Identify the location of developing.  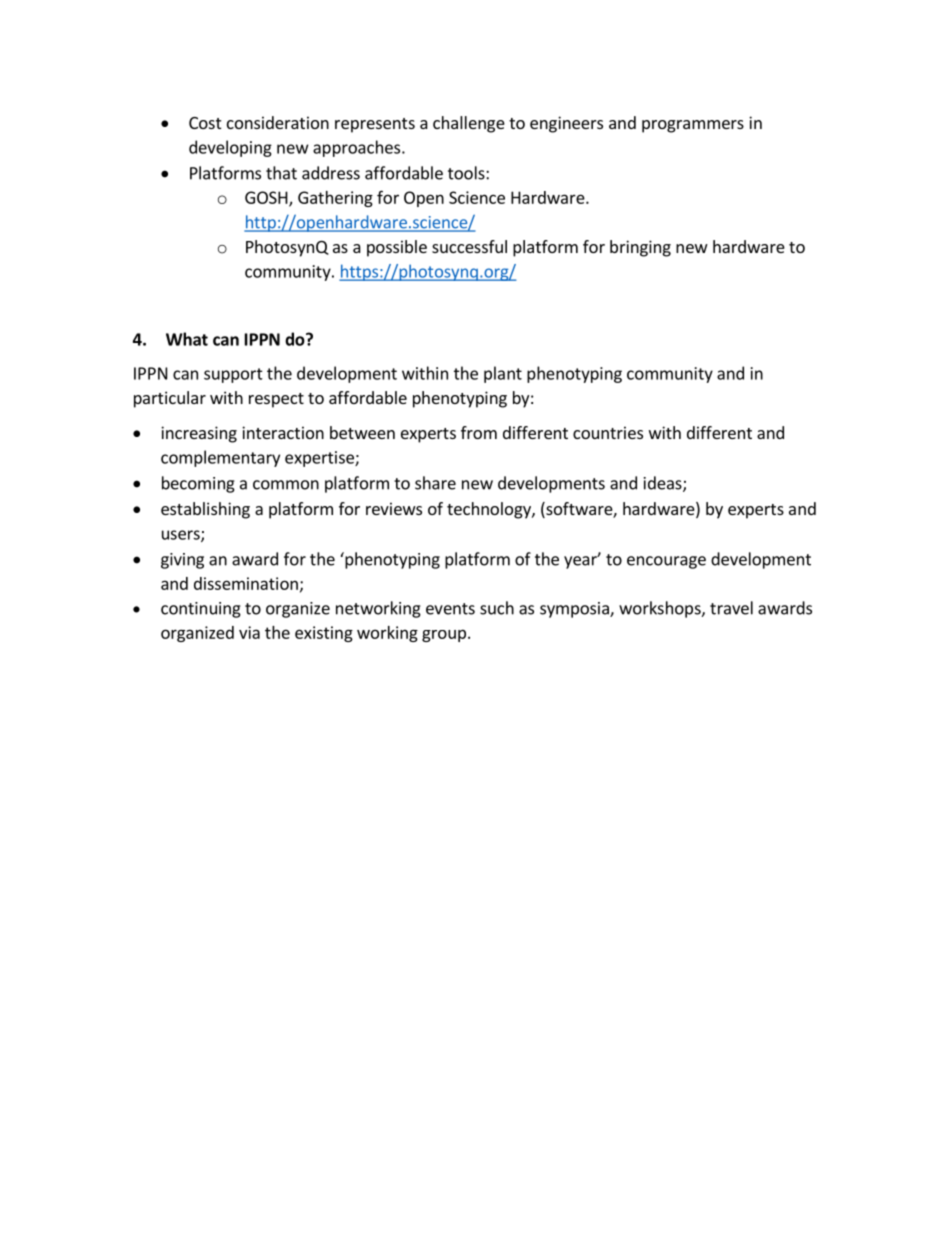
(230, 148).
